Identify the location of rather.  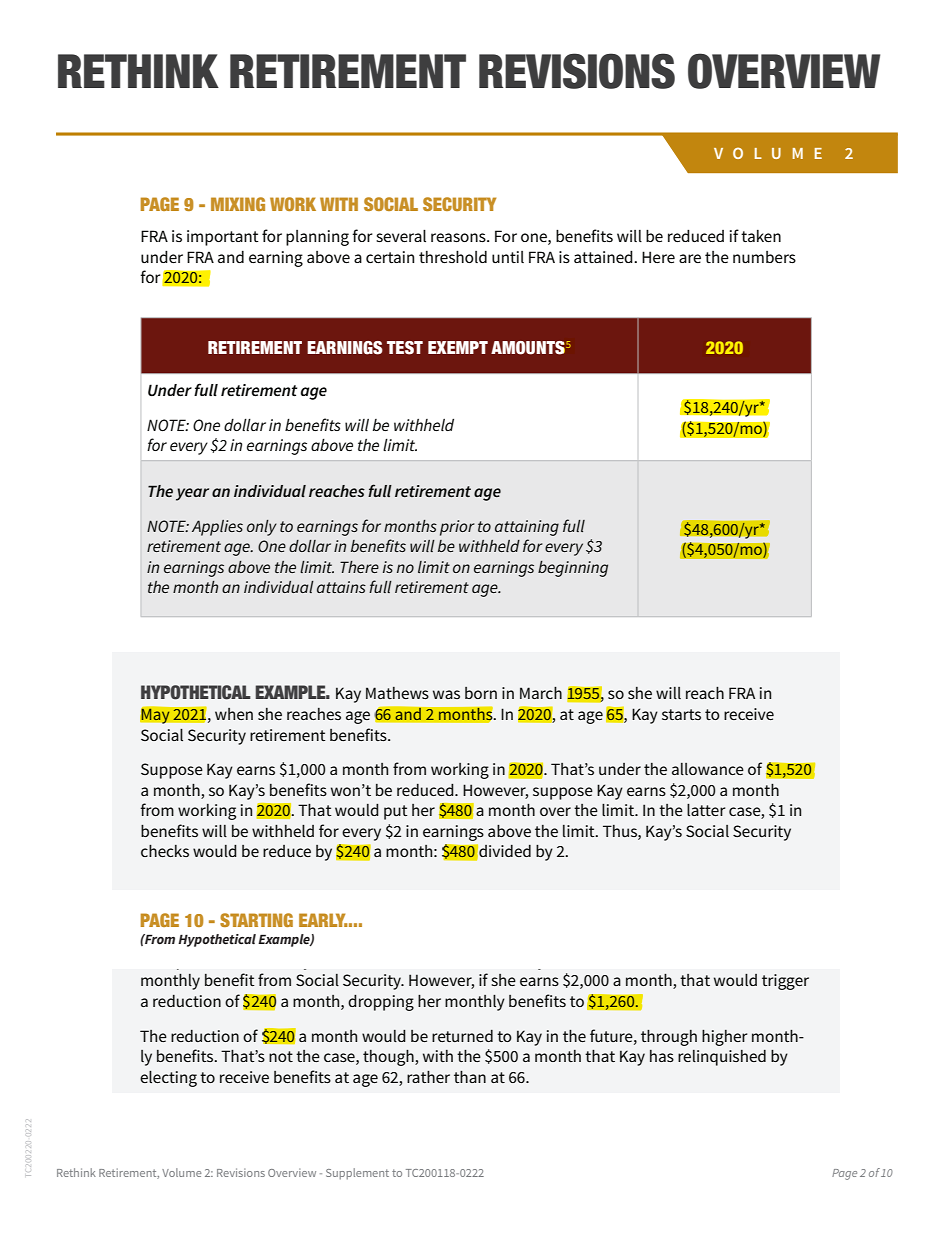
(428, 1077).
